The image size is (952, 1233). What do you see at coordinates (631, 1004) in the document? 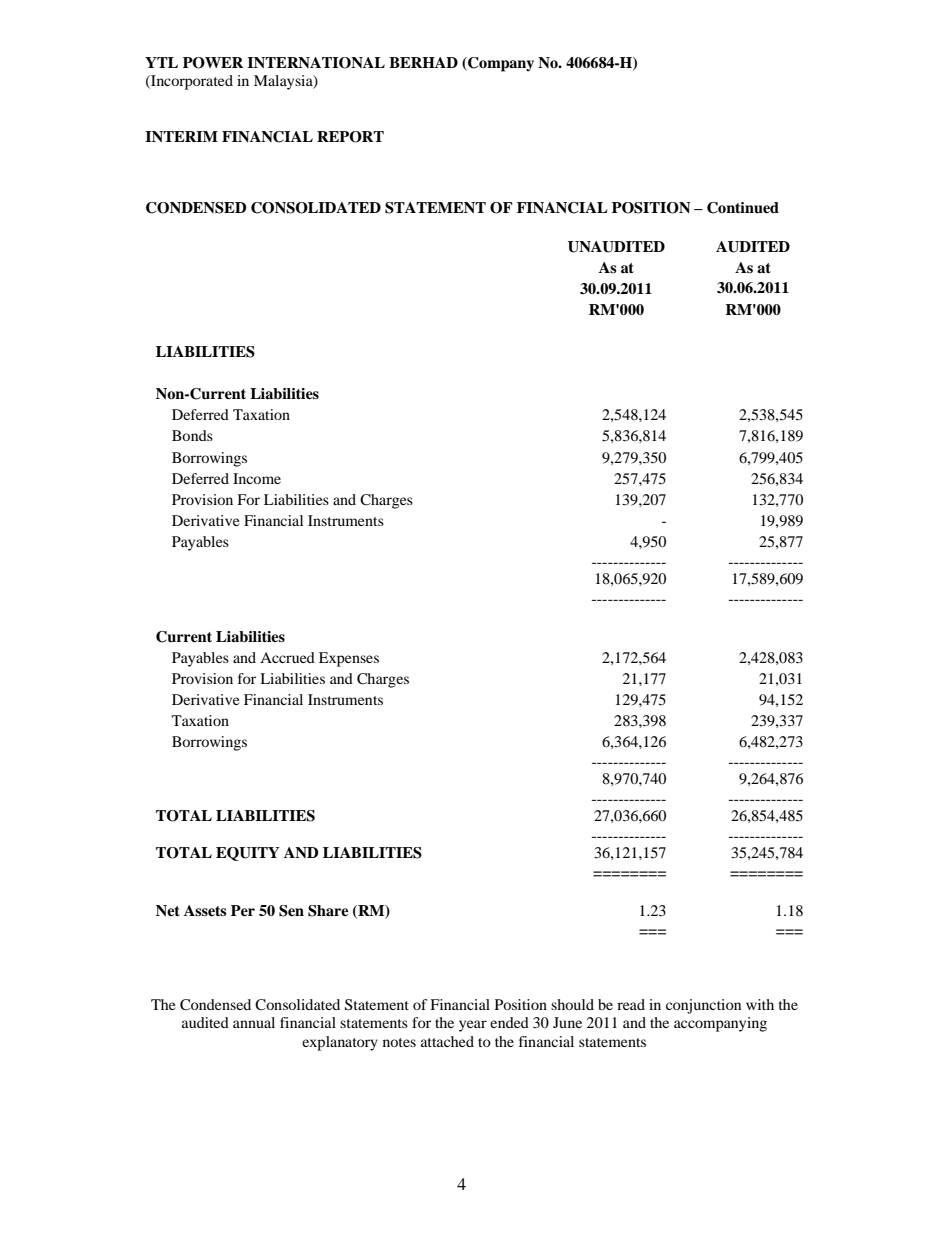
I see `read` at bounding box center [631, 1004].
